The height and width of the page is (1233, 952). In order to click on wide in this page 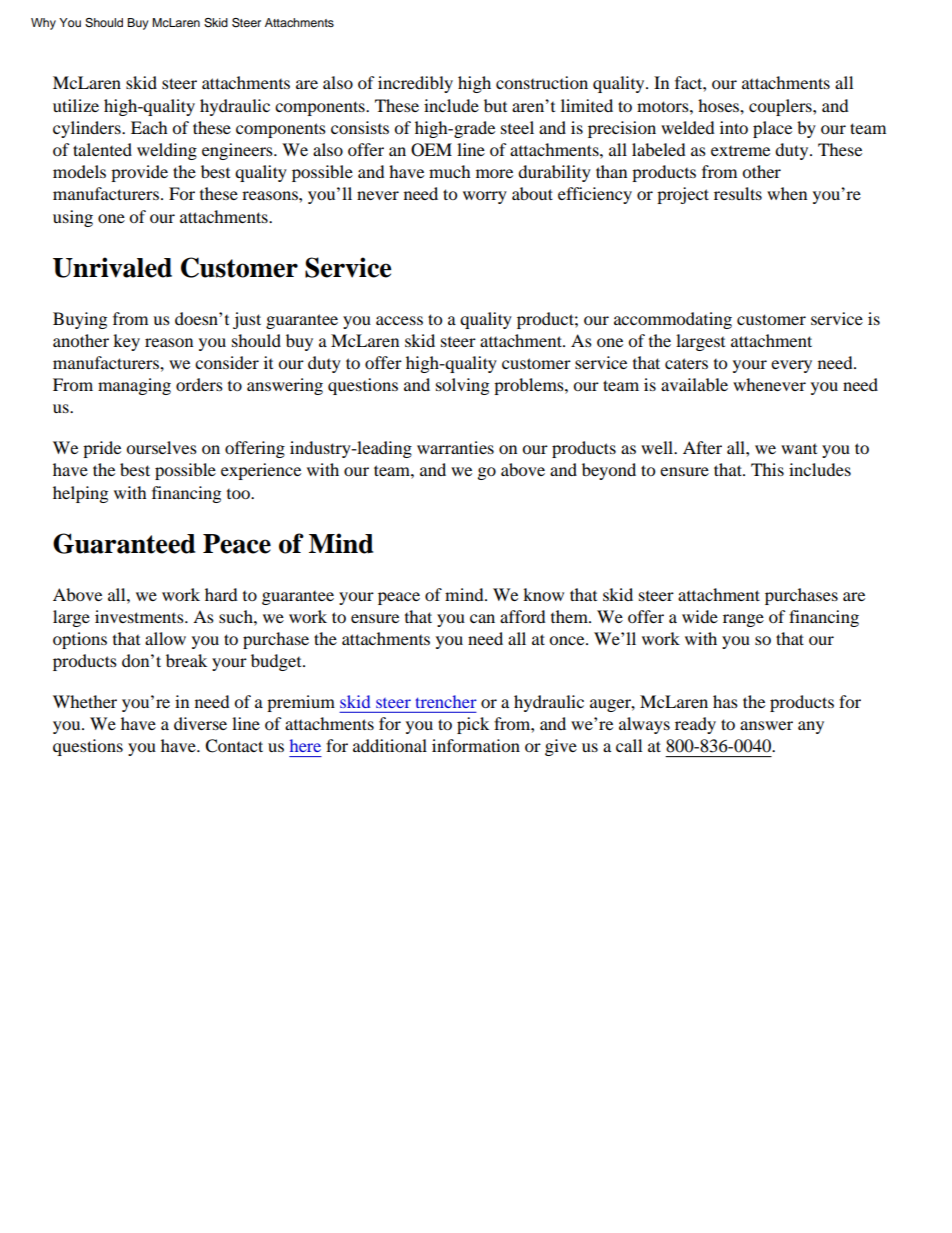, I will do `click(700, 616)`.
